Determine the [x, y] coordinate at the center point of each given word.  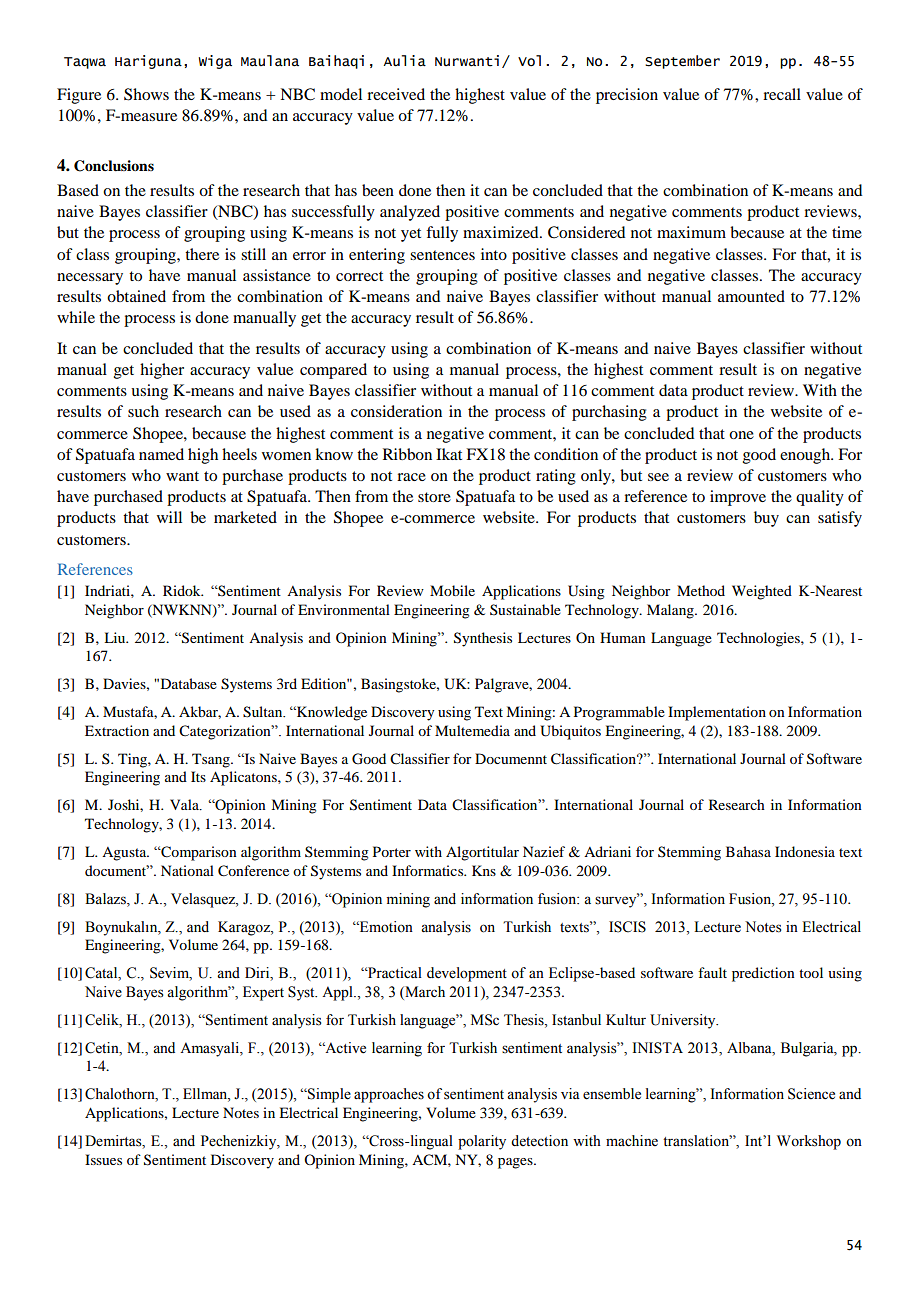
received [396, 94]
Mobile [452, 590]
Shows [146, 94]
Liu [116, 637]
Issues [103, 1159]
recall [782, 94]
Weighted [762, 592]
